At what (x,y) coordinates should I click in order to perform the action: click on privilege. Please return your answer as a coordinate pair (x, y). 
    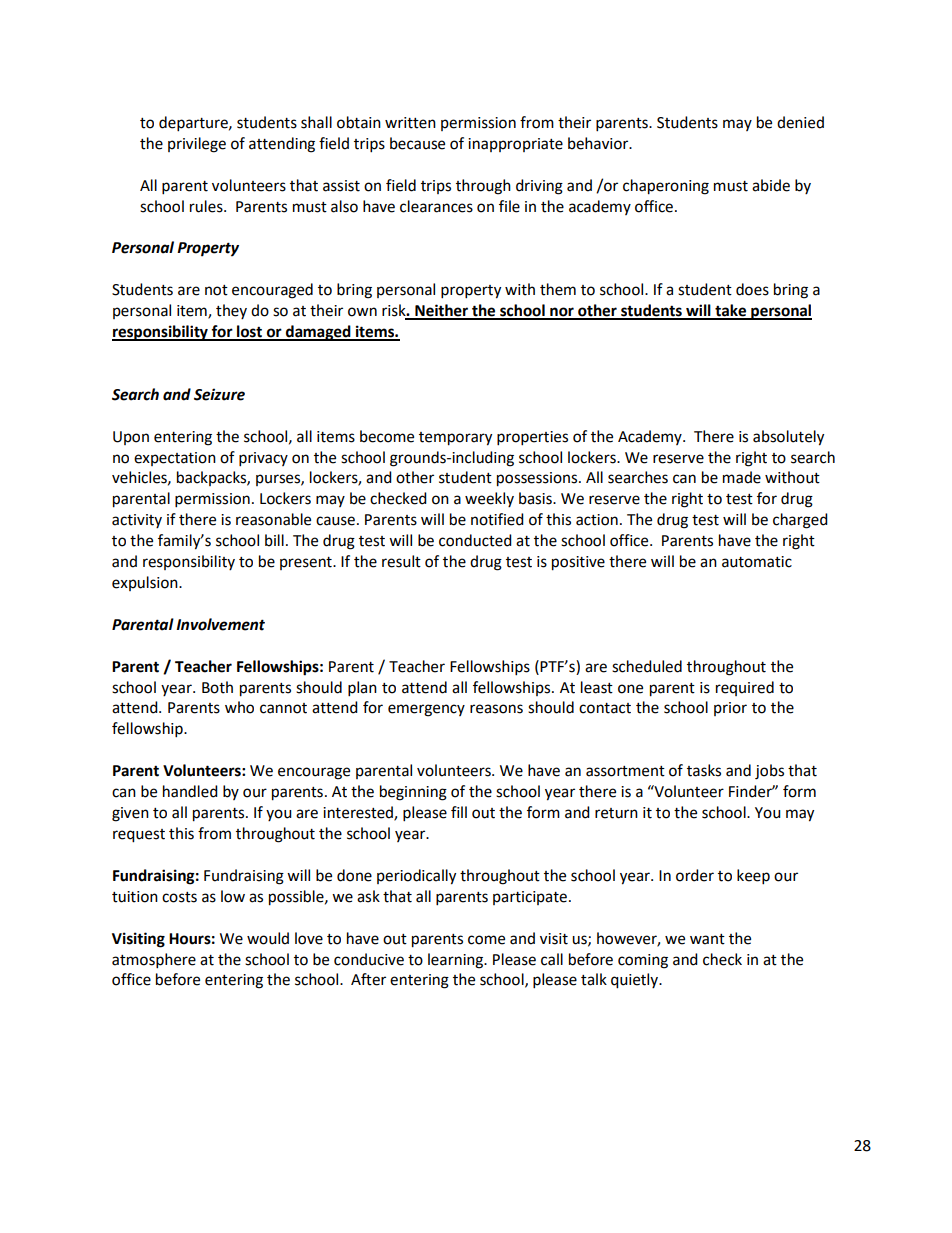
    Looking at the image, I should click on (197, 145).
